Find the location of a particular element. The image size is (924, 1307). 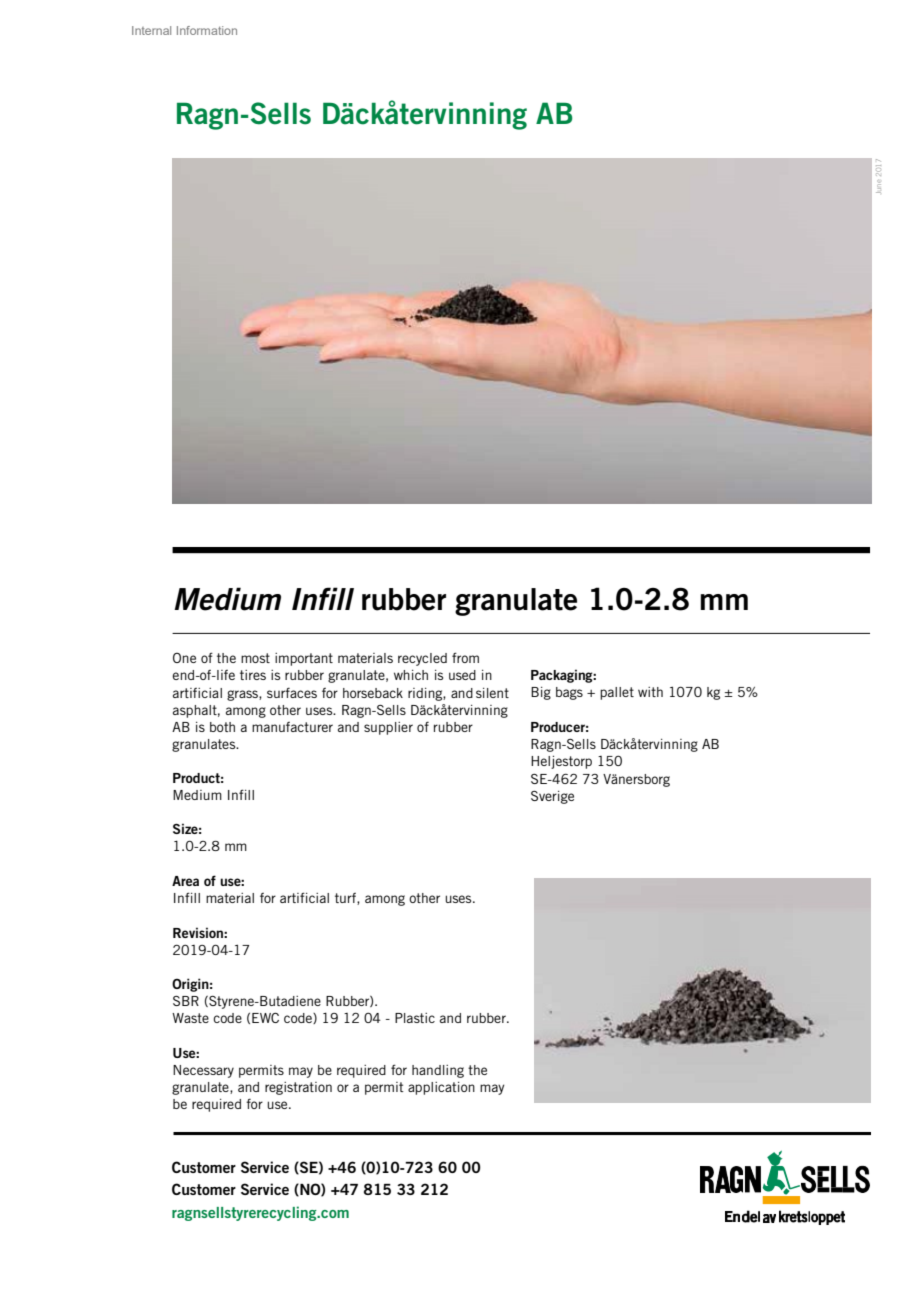

Plastic is located at coordinates (415, 1018).
